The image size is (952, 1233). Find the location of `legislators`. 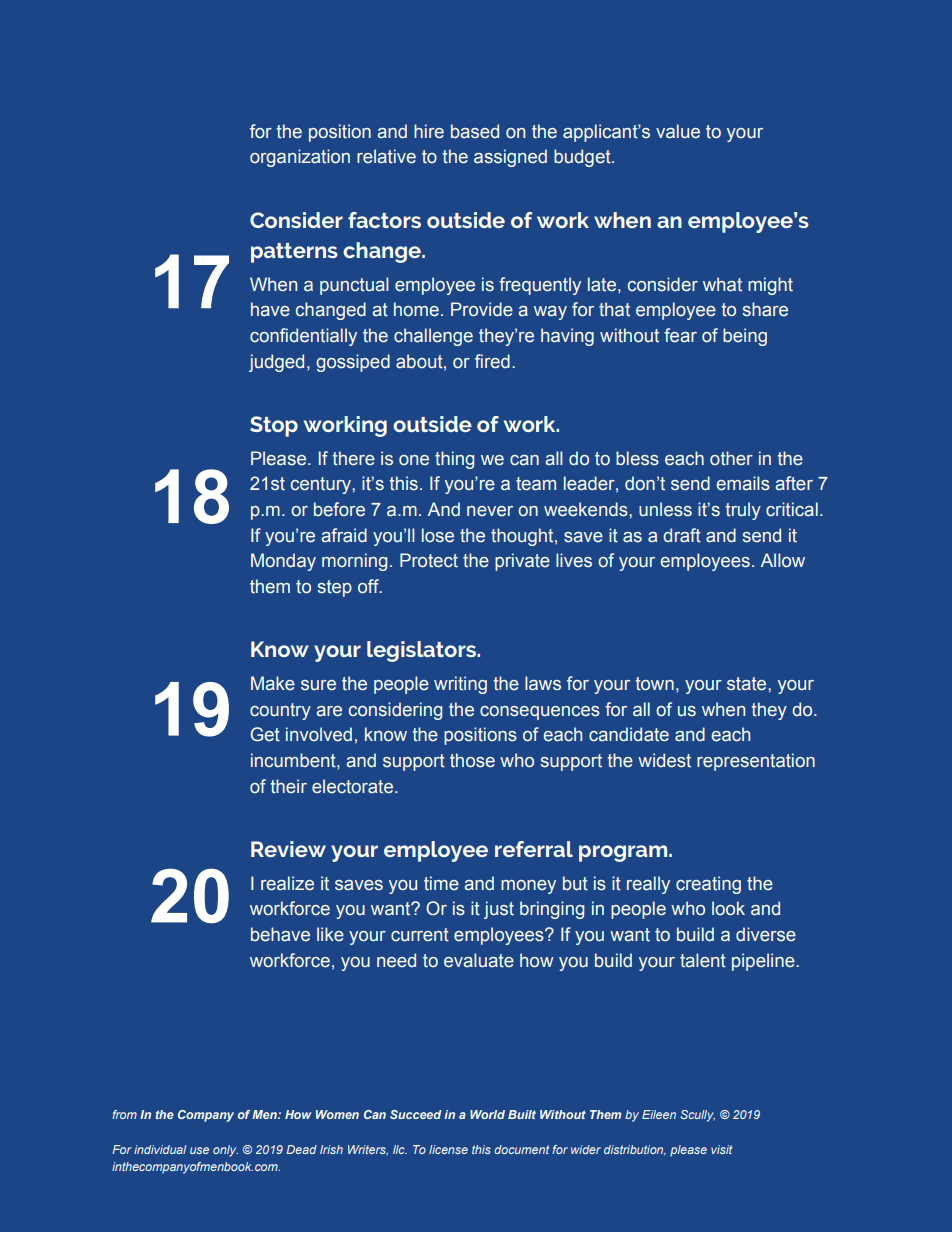

legislators is located at coordinates (423, 651).
